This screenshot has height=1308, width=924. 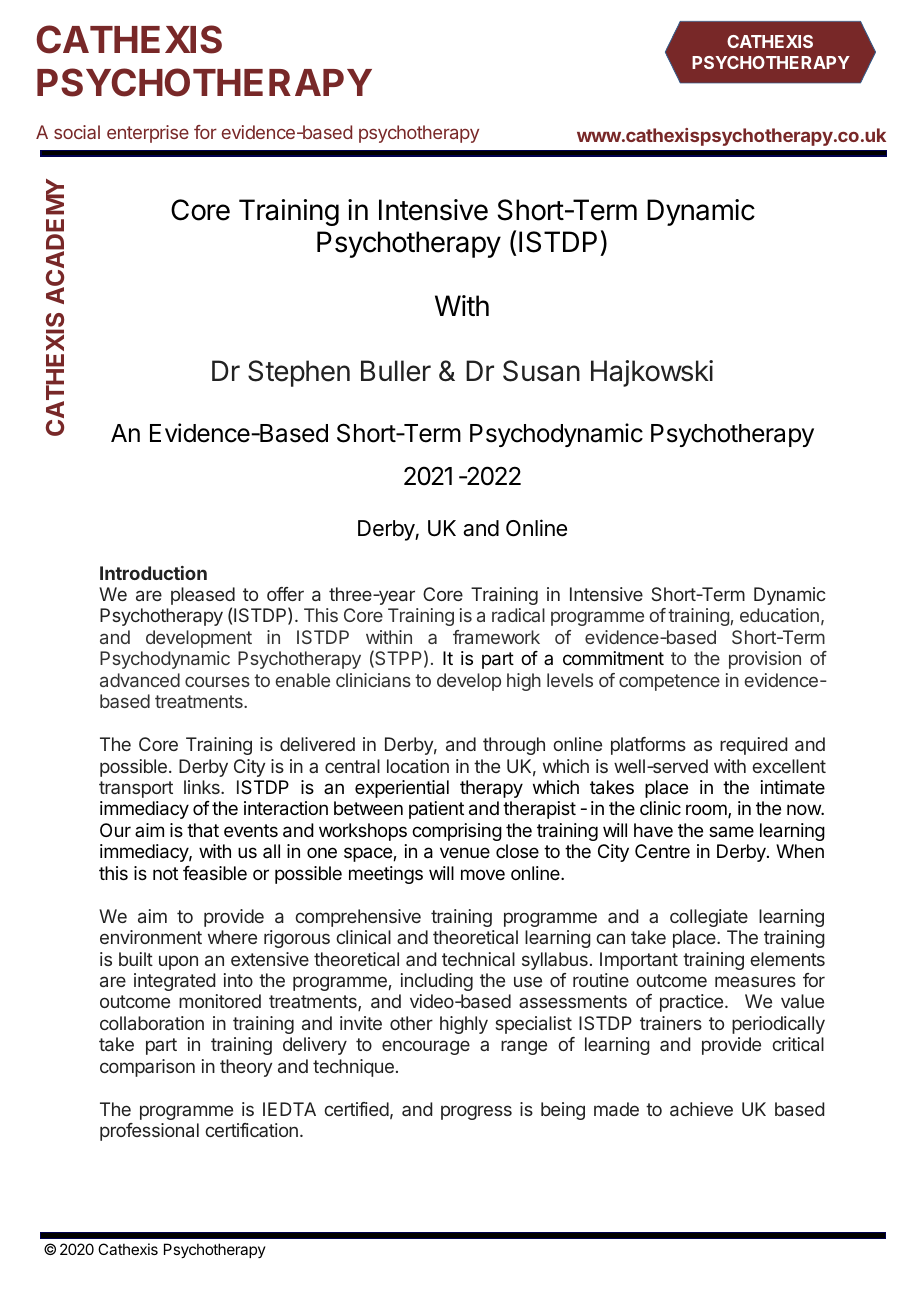 What do you see at coordinates (153, 573) in the screenshot?
I see `Introduction` at bounding box center [153, 573].
